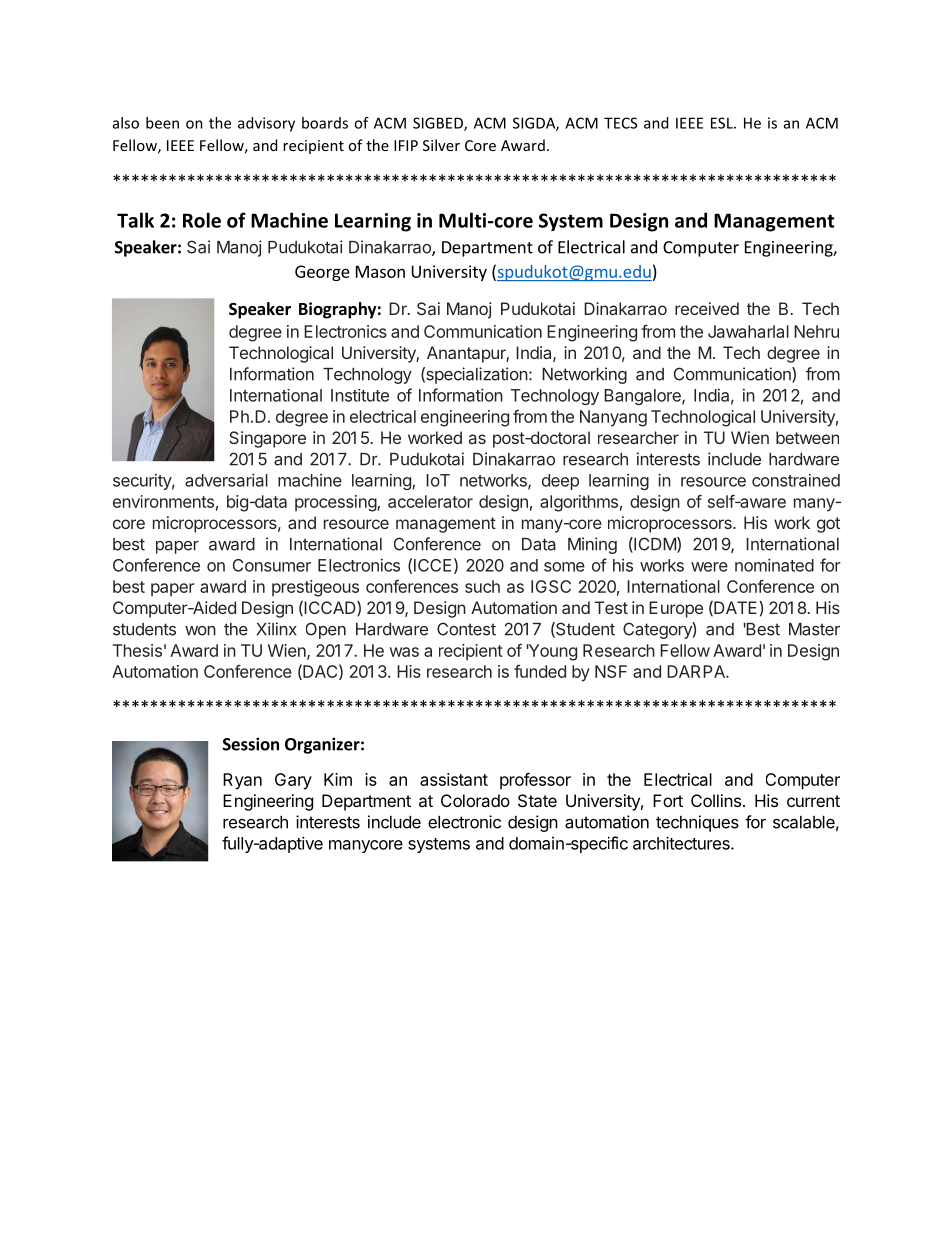 The width and height of the screenshot is (952, 1233). What do you see at coordinates (242, 781) in the screenshot?
I see `Ryan` at bounding box center [242, 781].
